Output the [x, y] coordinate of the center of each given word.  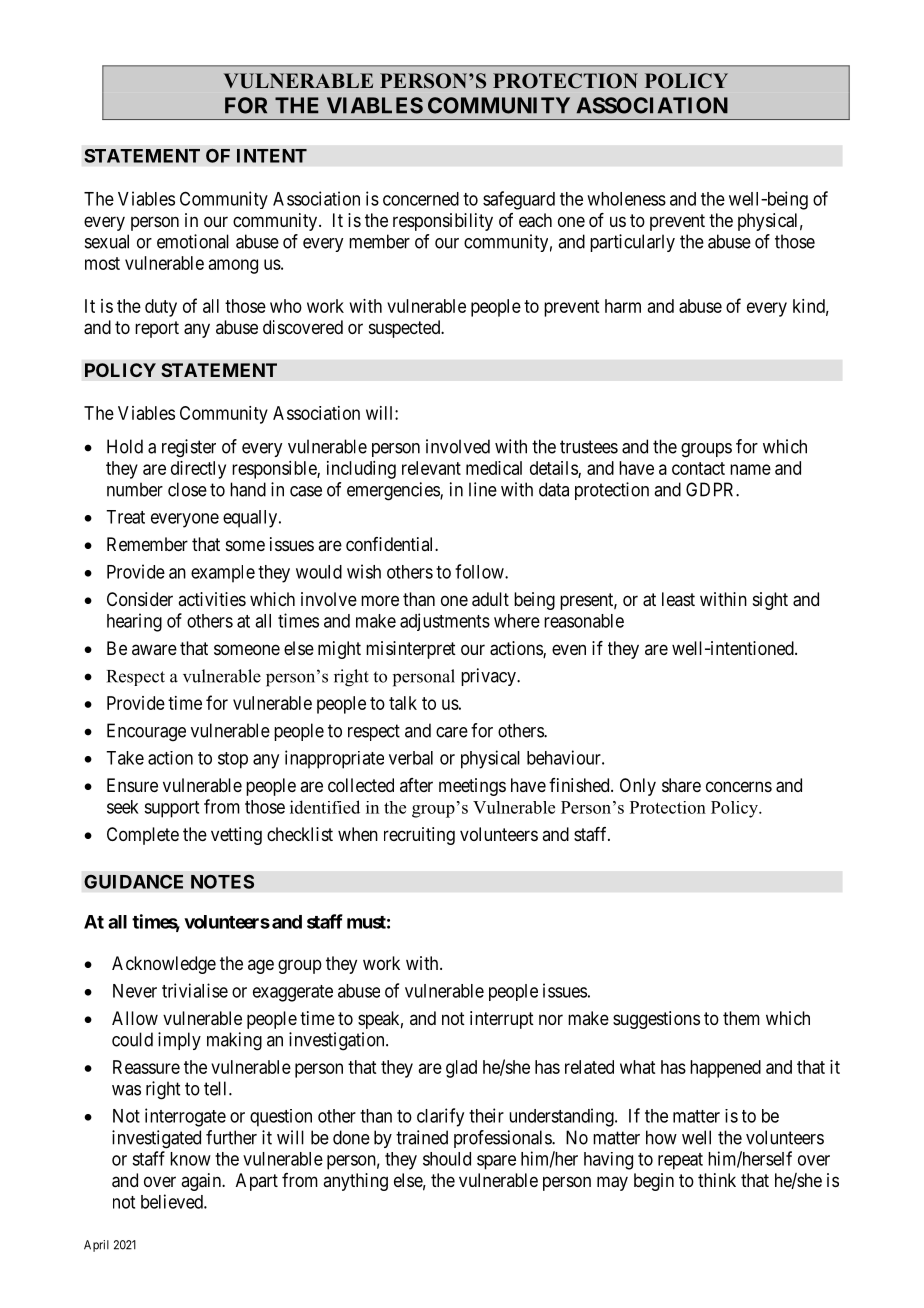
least [678, 599]
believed [173, 1201]
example [223, 574]
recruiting [419, 836]
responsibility [443, 222]
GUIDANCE [133, 882]
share [681, 785]
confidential [391, 544]
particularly [632, 243]
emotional [193, 241]
